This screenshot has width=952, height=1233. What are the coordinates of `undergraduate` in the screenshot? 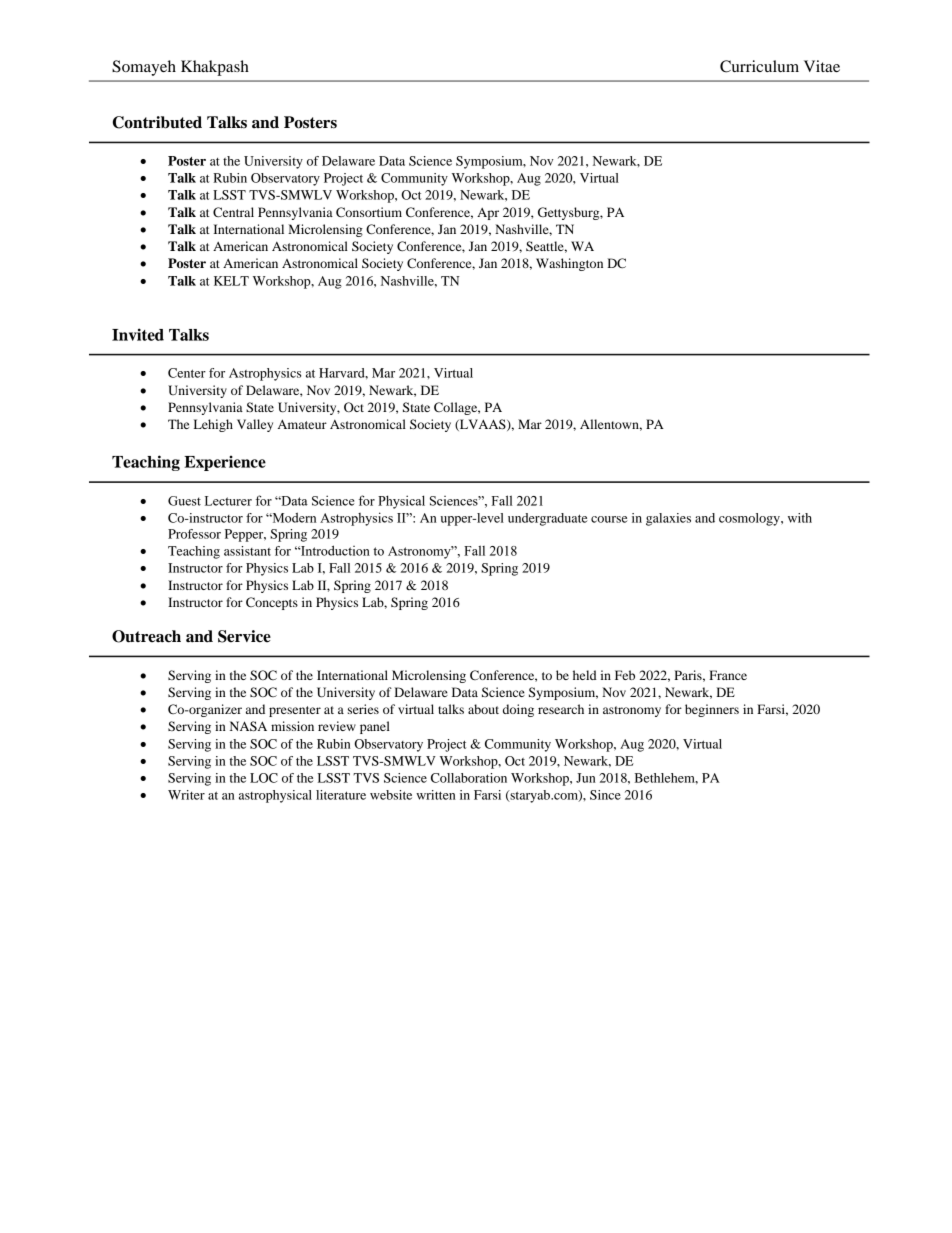 It's located at (548, 519).
